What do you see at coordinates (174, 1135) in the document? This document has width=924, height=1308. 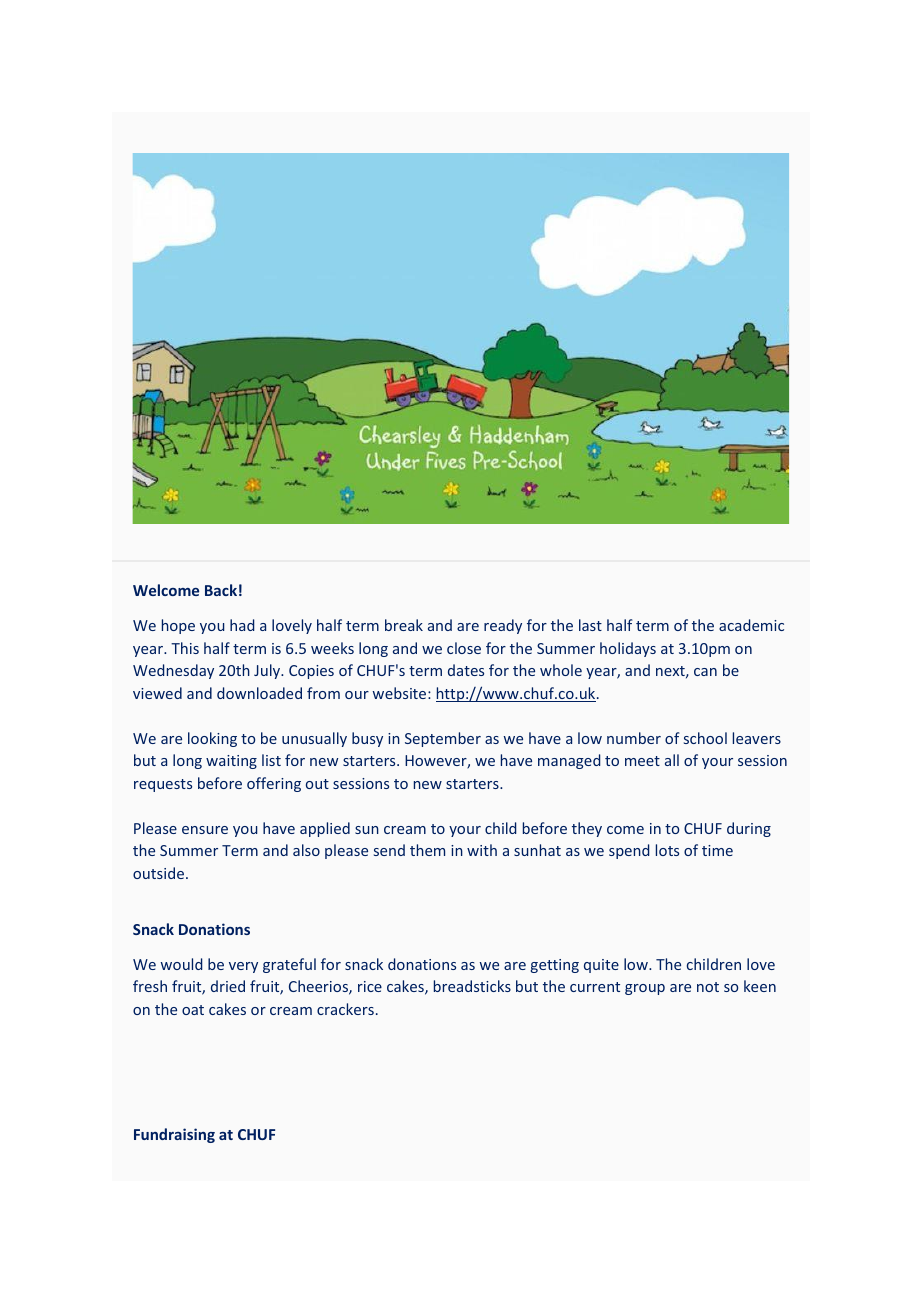 I see `Fundraising` at bounding box center [174, 1135].
